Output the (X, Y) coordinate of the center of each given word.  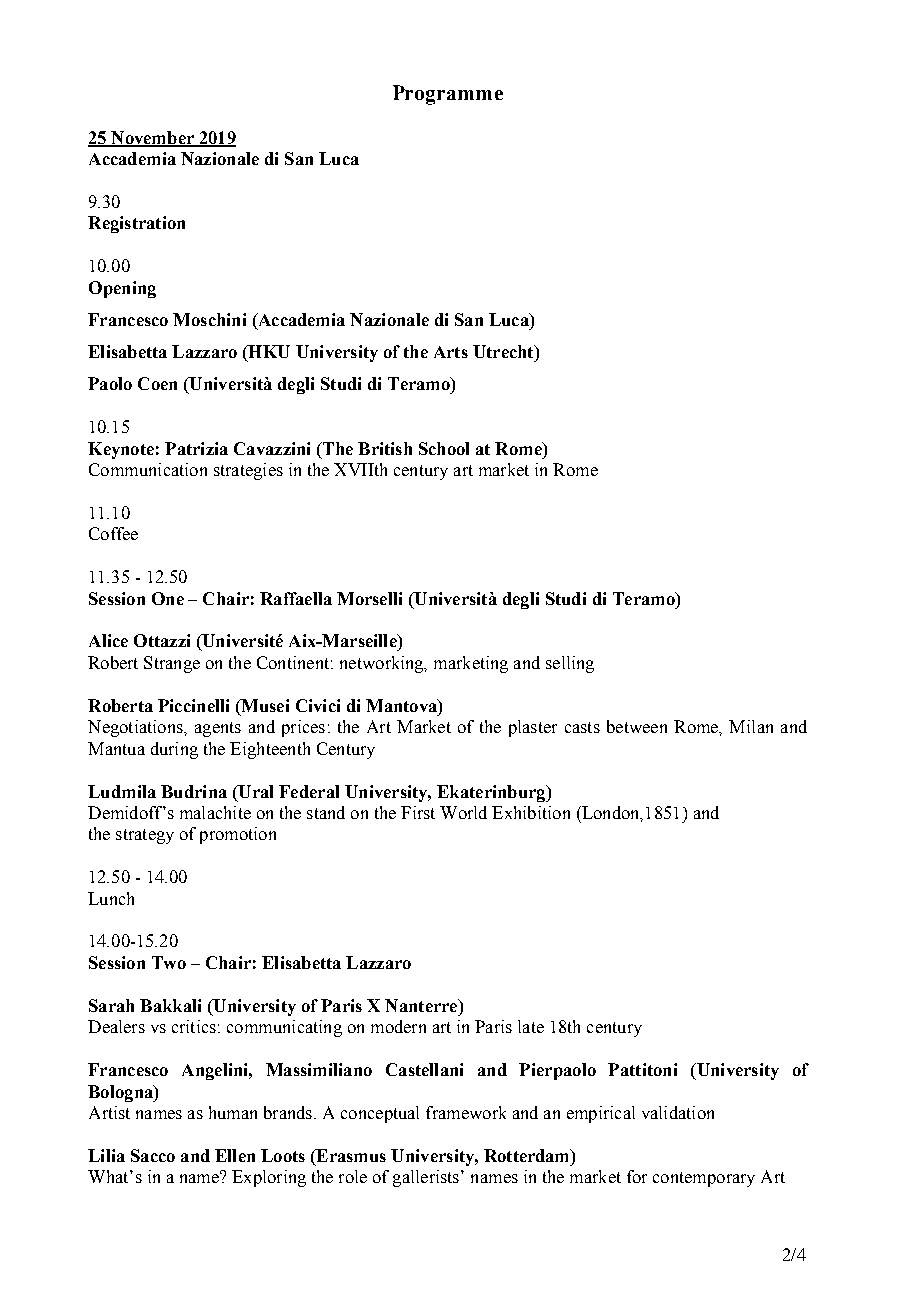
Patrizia (196, 448)
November (152, 138)
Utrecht (504, 351)
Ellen (235, 1155)
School (444, 448)
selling (570, 664)
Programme (448, 95)
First (418, 812)
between (637, 726)
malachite (215, 812)
